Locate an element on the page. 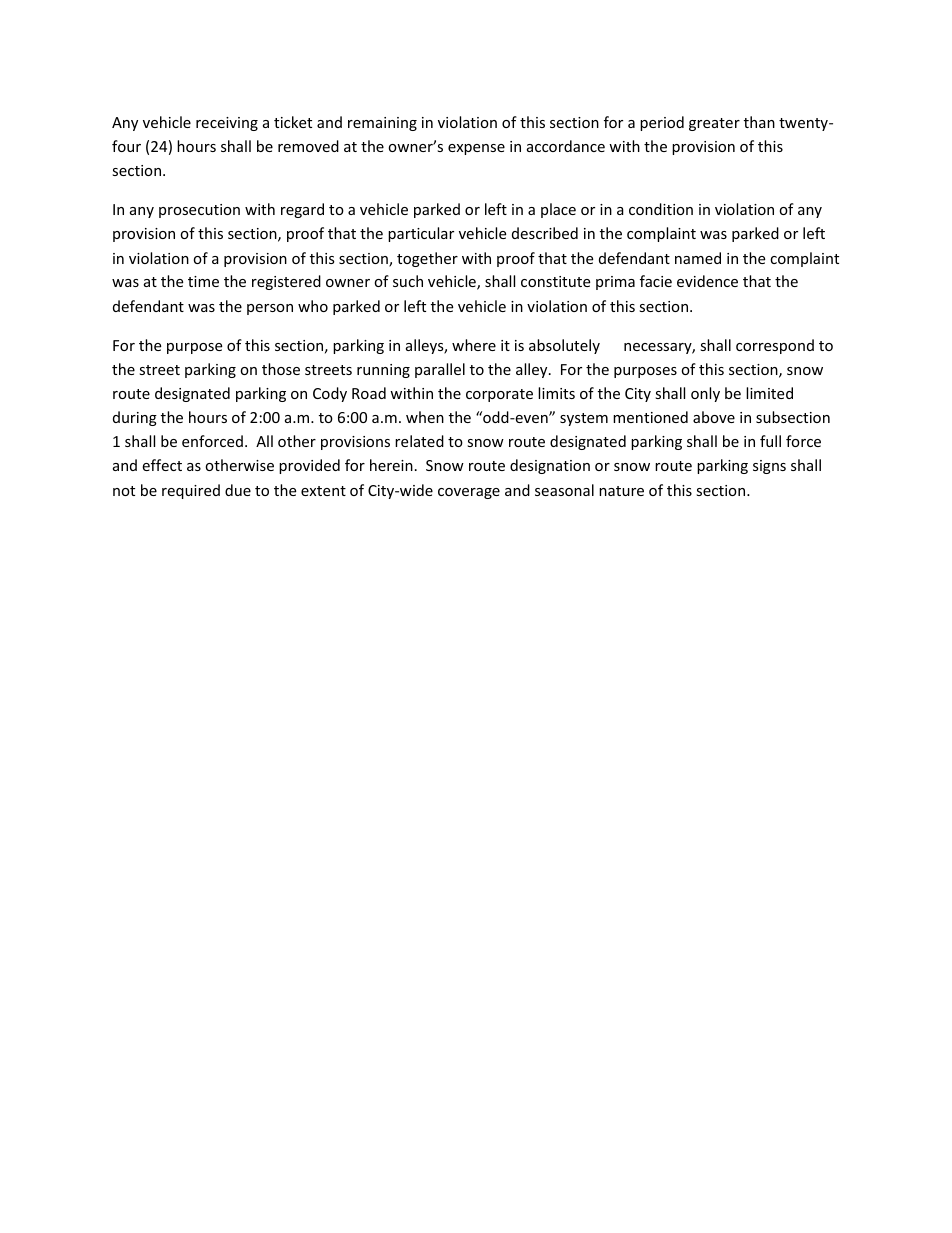  nature is located at coordinates (621, 491).
